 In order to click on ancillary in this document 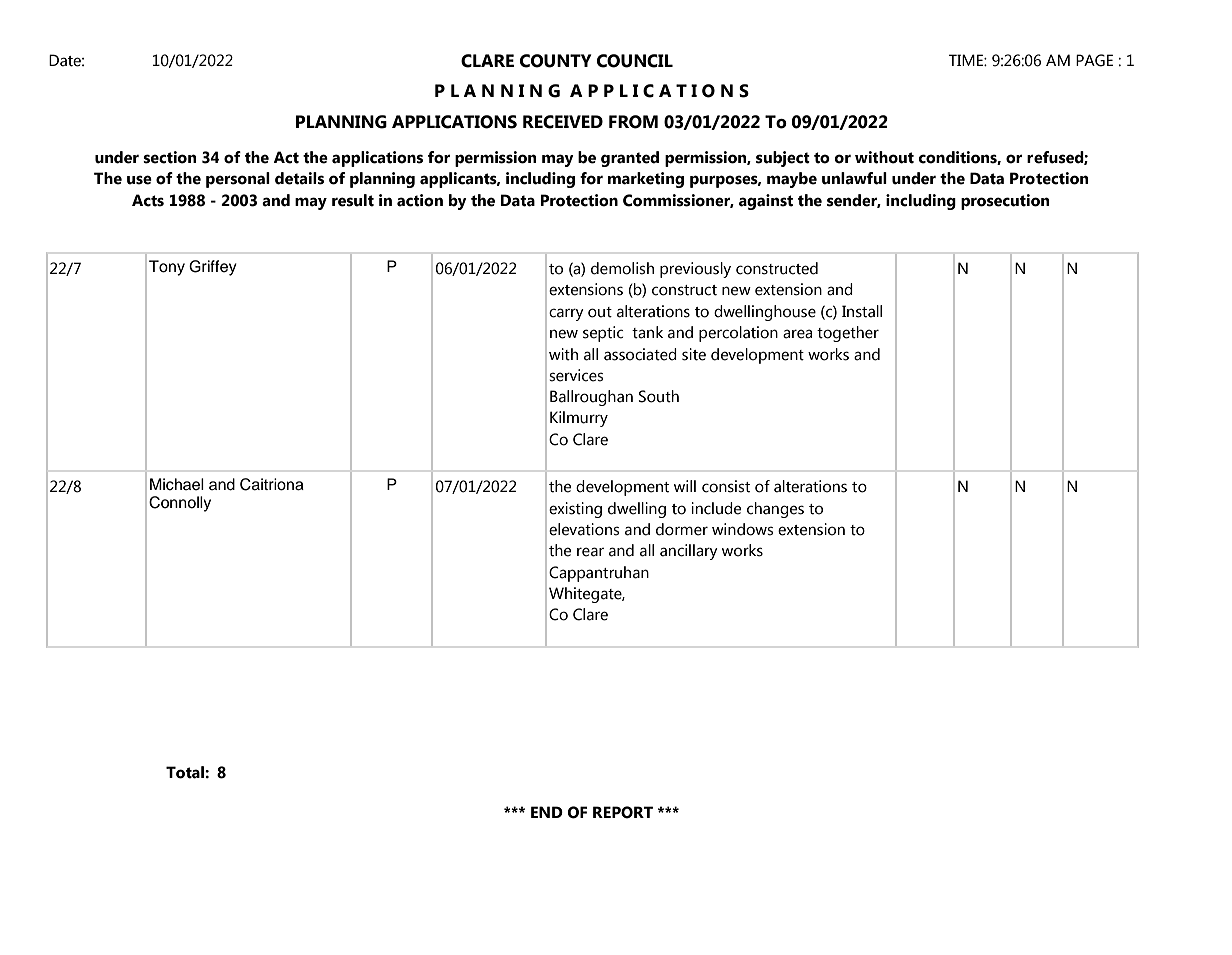, I will do `click(689, 552)`.
